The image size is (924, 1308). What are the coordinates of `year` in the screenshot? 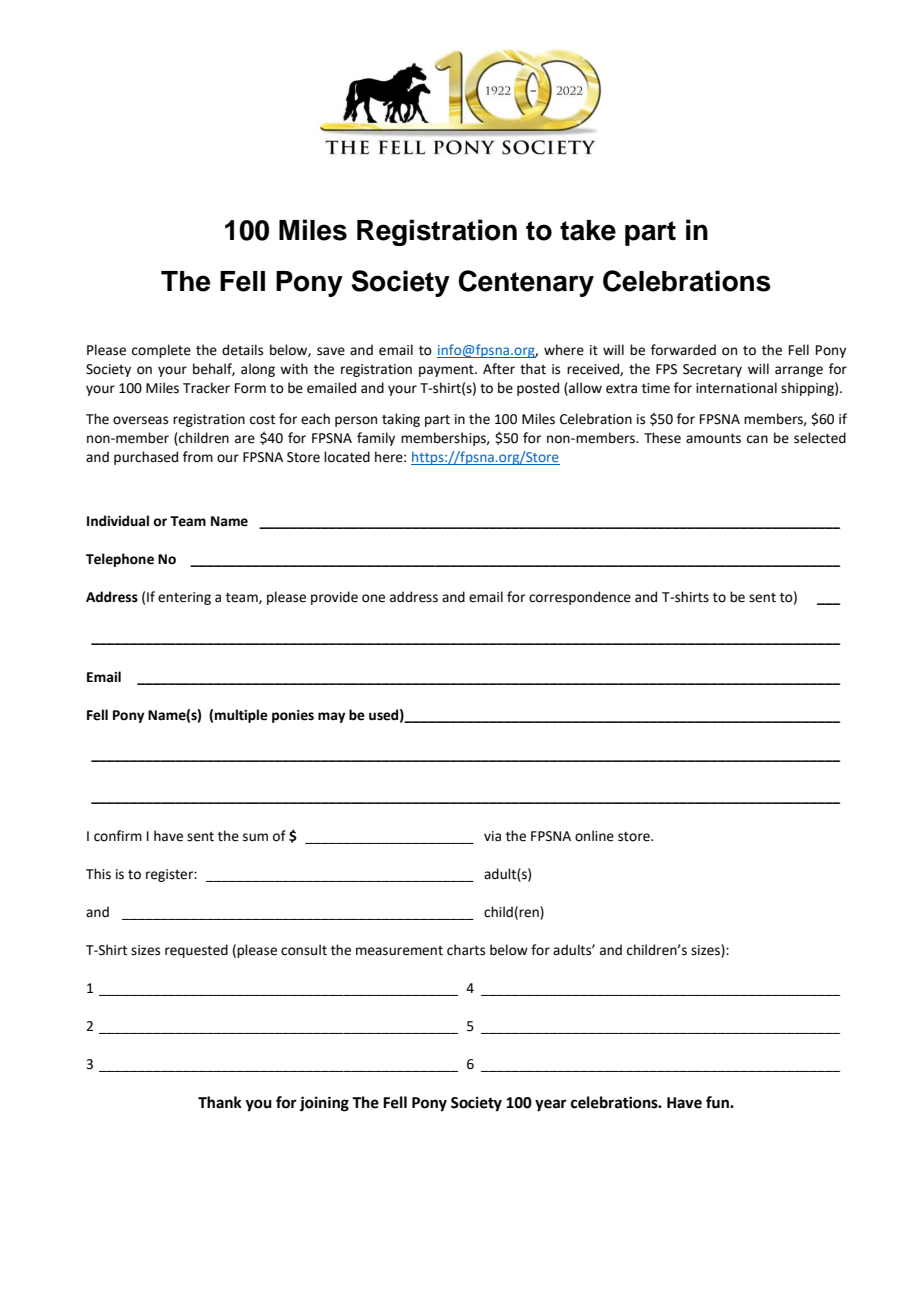 It's located at (551, 1105).
